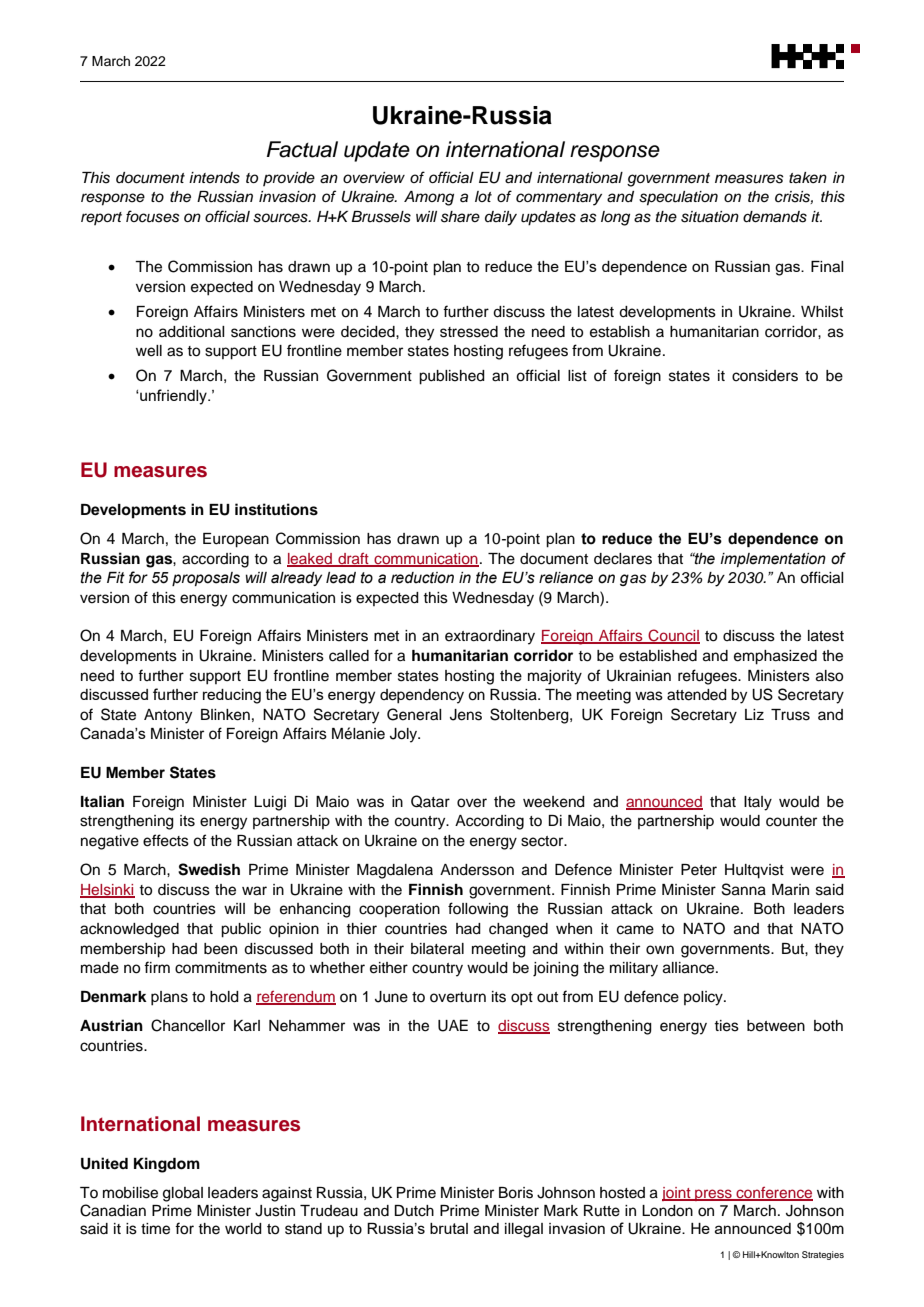 The image size is (924, 1307). Describe the element at coordinates (155, 1229) in the page. I see `time` at that location.
